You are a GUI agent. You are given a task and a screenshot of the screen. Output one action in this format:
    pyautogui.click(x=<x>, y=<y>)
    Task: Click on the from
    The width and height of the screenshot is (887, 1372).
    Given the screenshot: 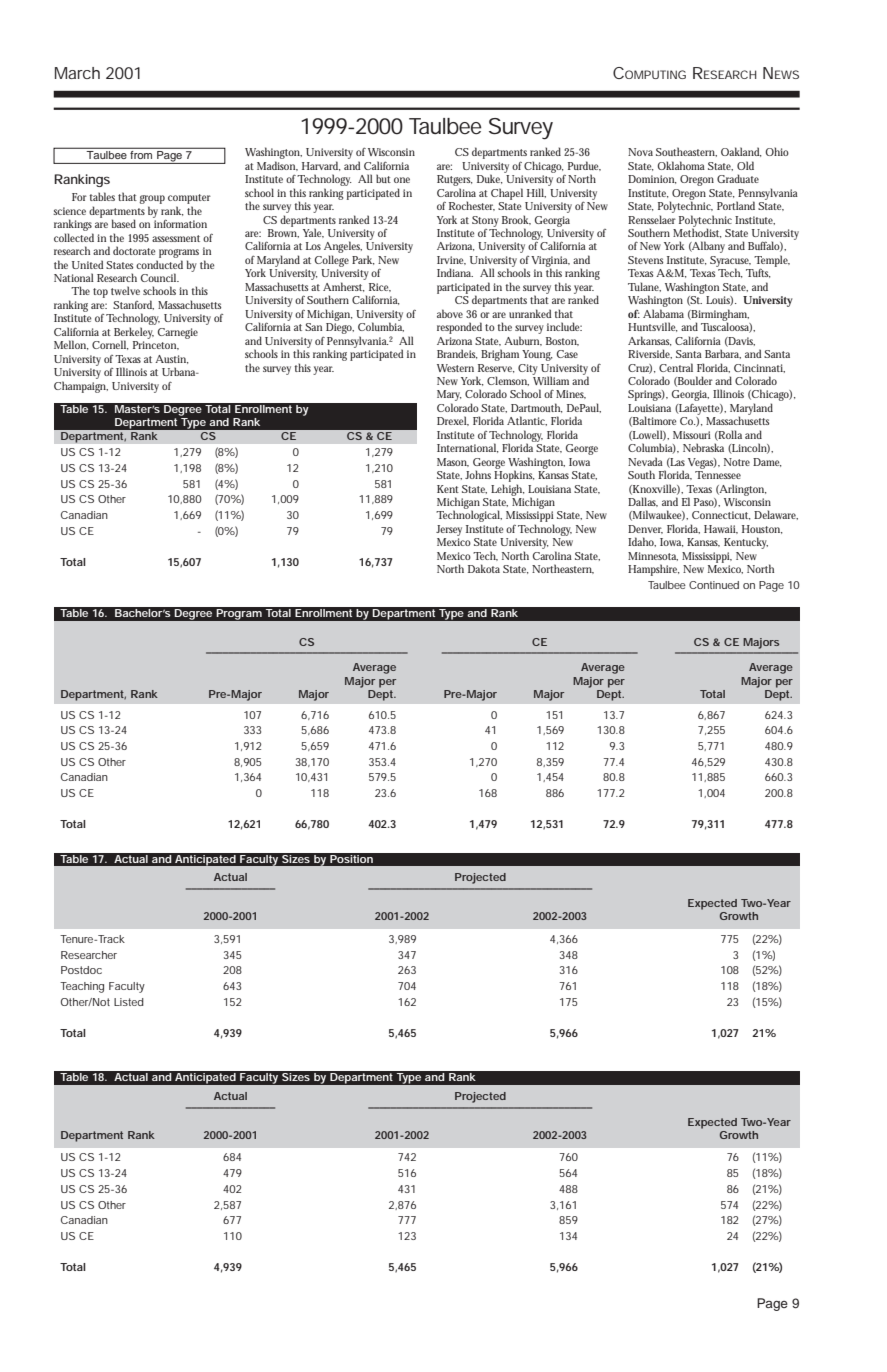 What is the action you would take?
    pyautogui.click(x=141, y=153)
